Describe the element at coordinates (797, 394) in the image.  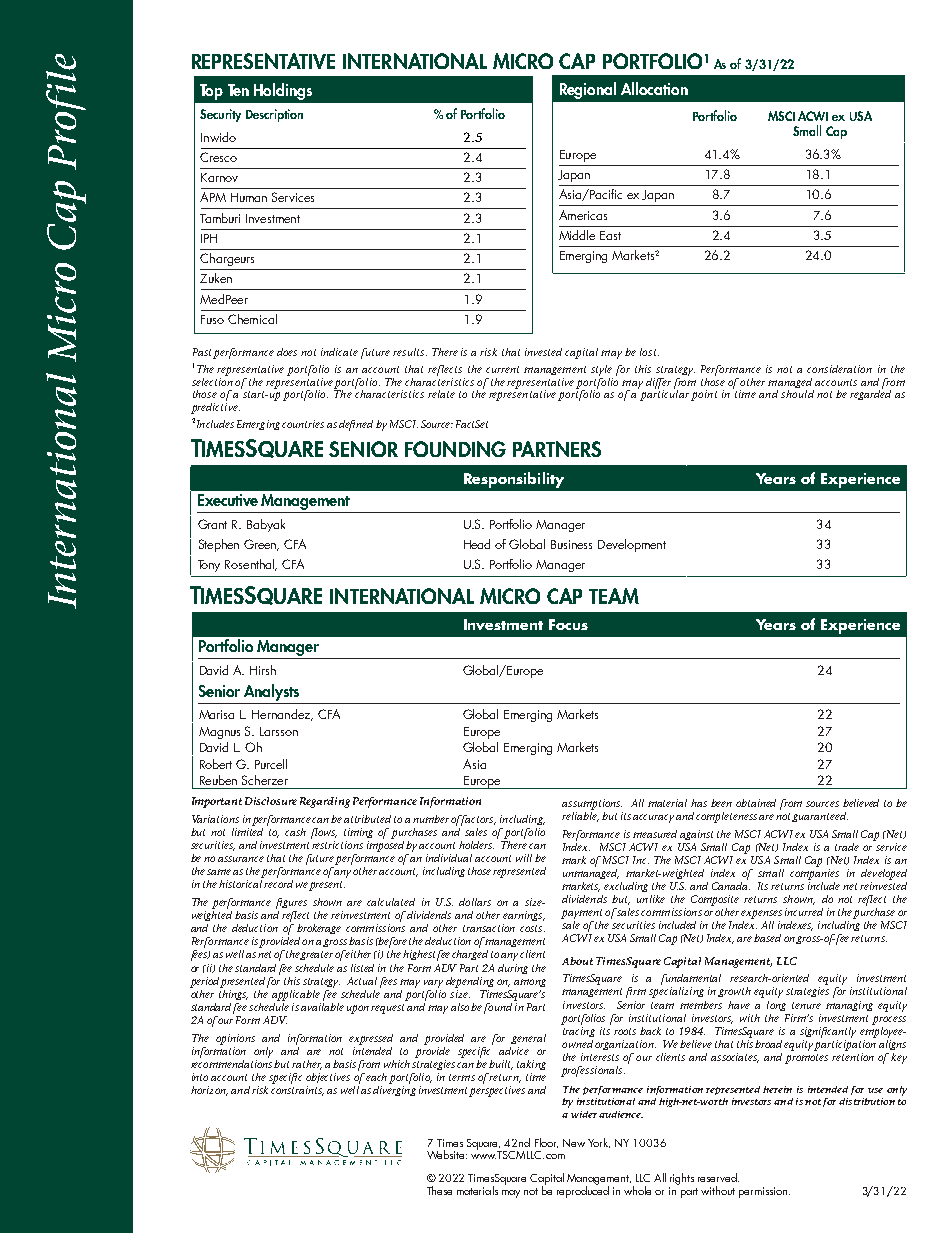
I see `should` at that location.
